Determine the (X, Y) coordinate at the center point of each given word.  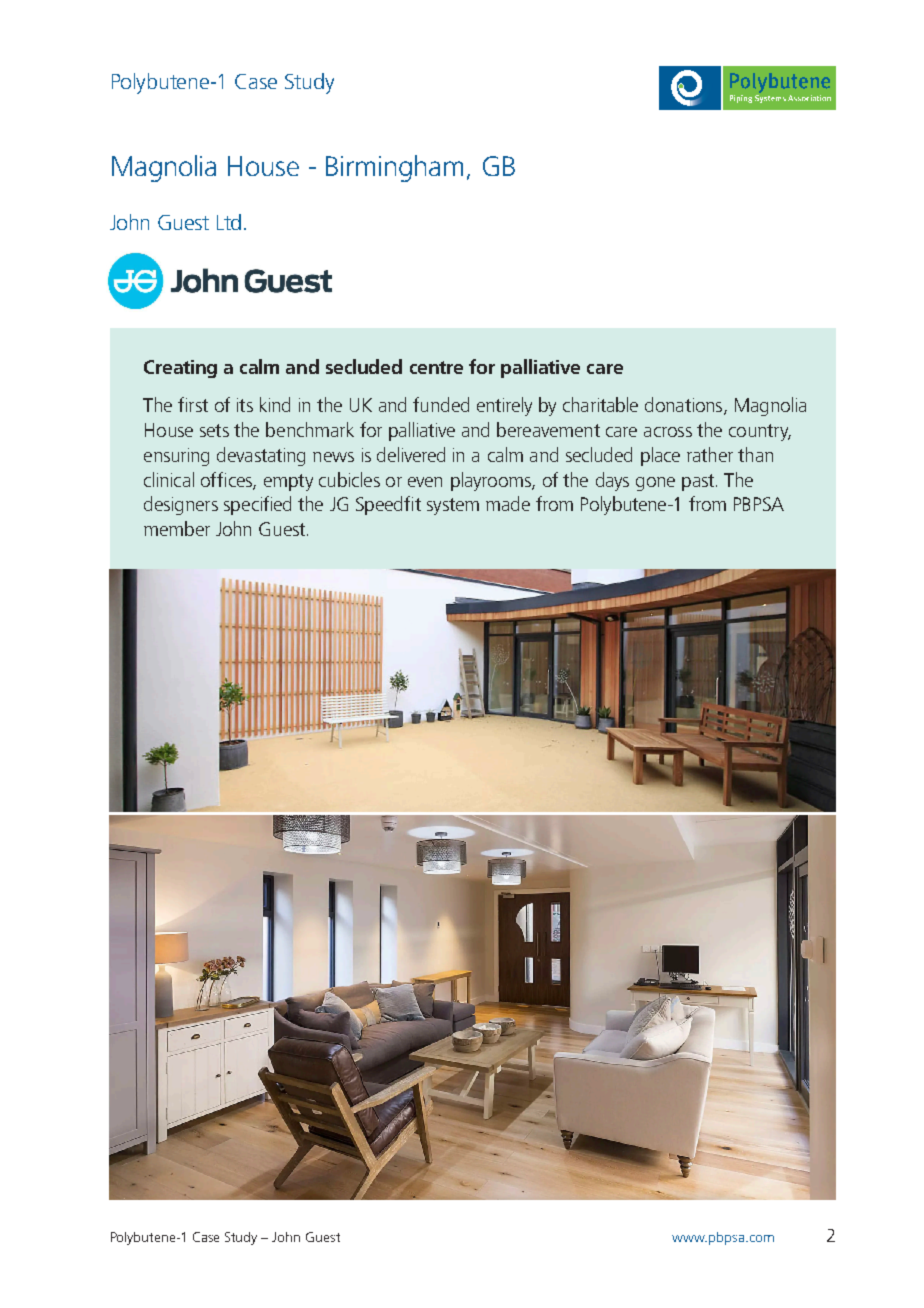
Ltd (229, 222)
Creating (180, 369)
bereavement (548, 429)
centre (436, 367)
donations (685, 406)
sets (214, 430)
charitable (600, 404)
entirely (504, 406)
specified (257, 505)
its (245, 405)
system (453, 506)
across (668, 432)
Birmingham (394, 168)
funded (441, 404)
